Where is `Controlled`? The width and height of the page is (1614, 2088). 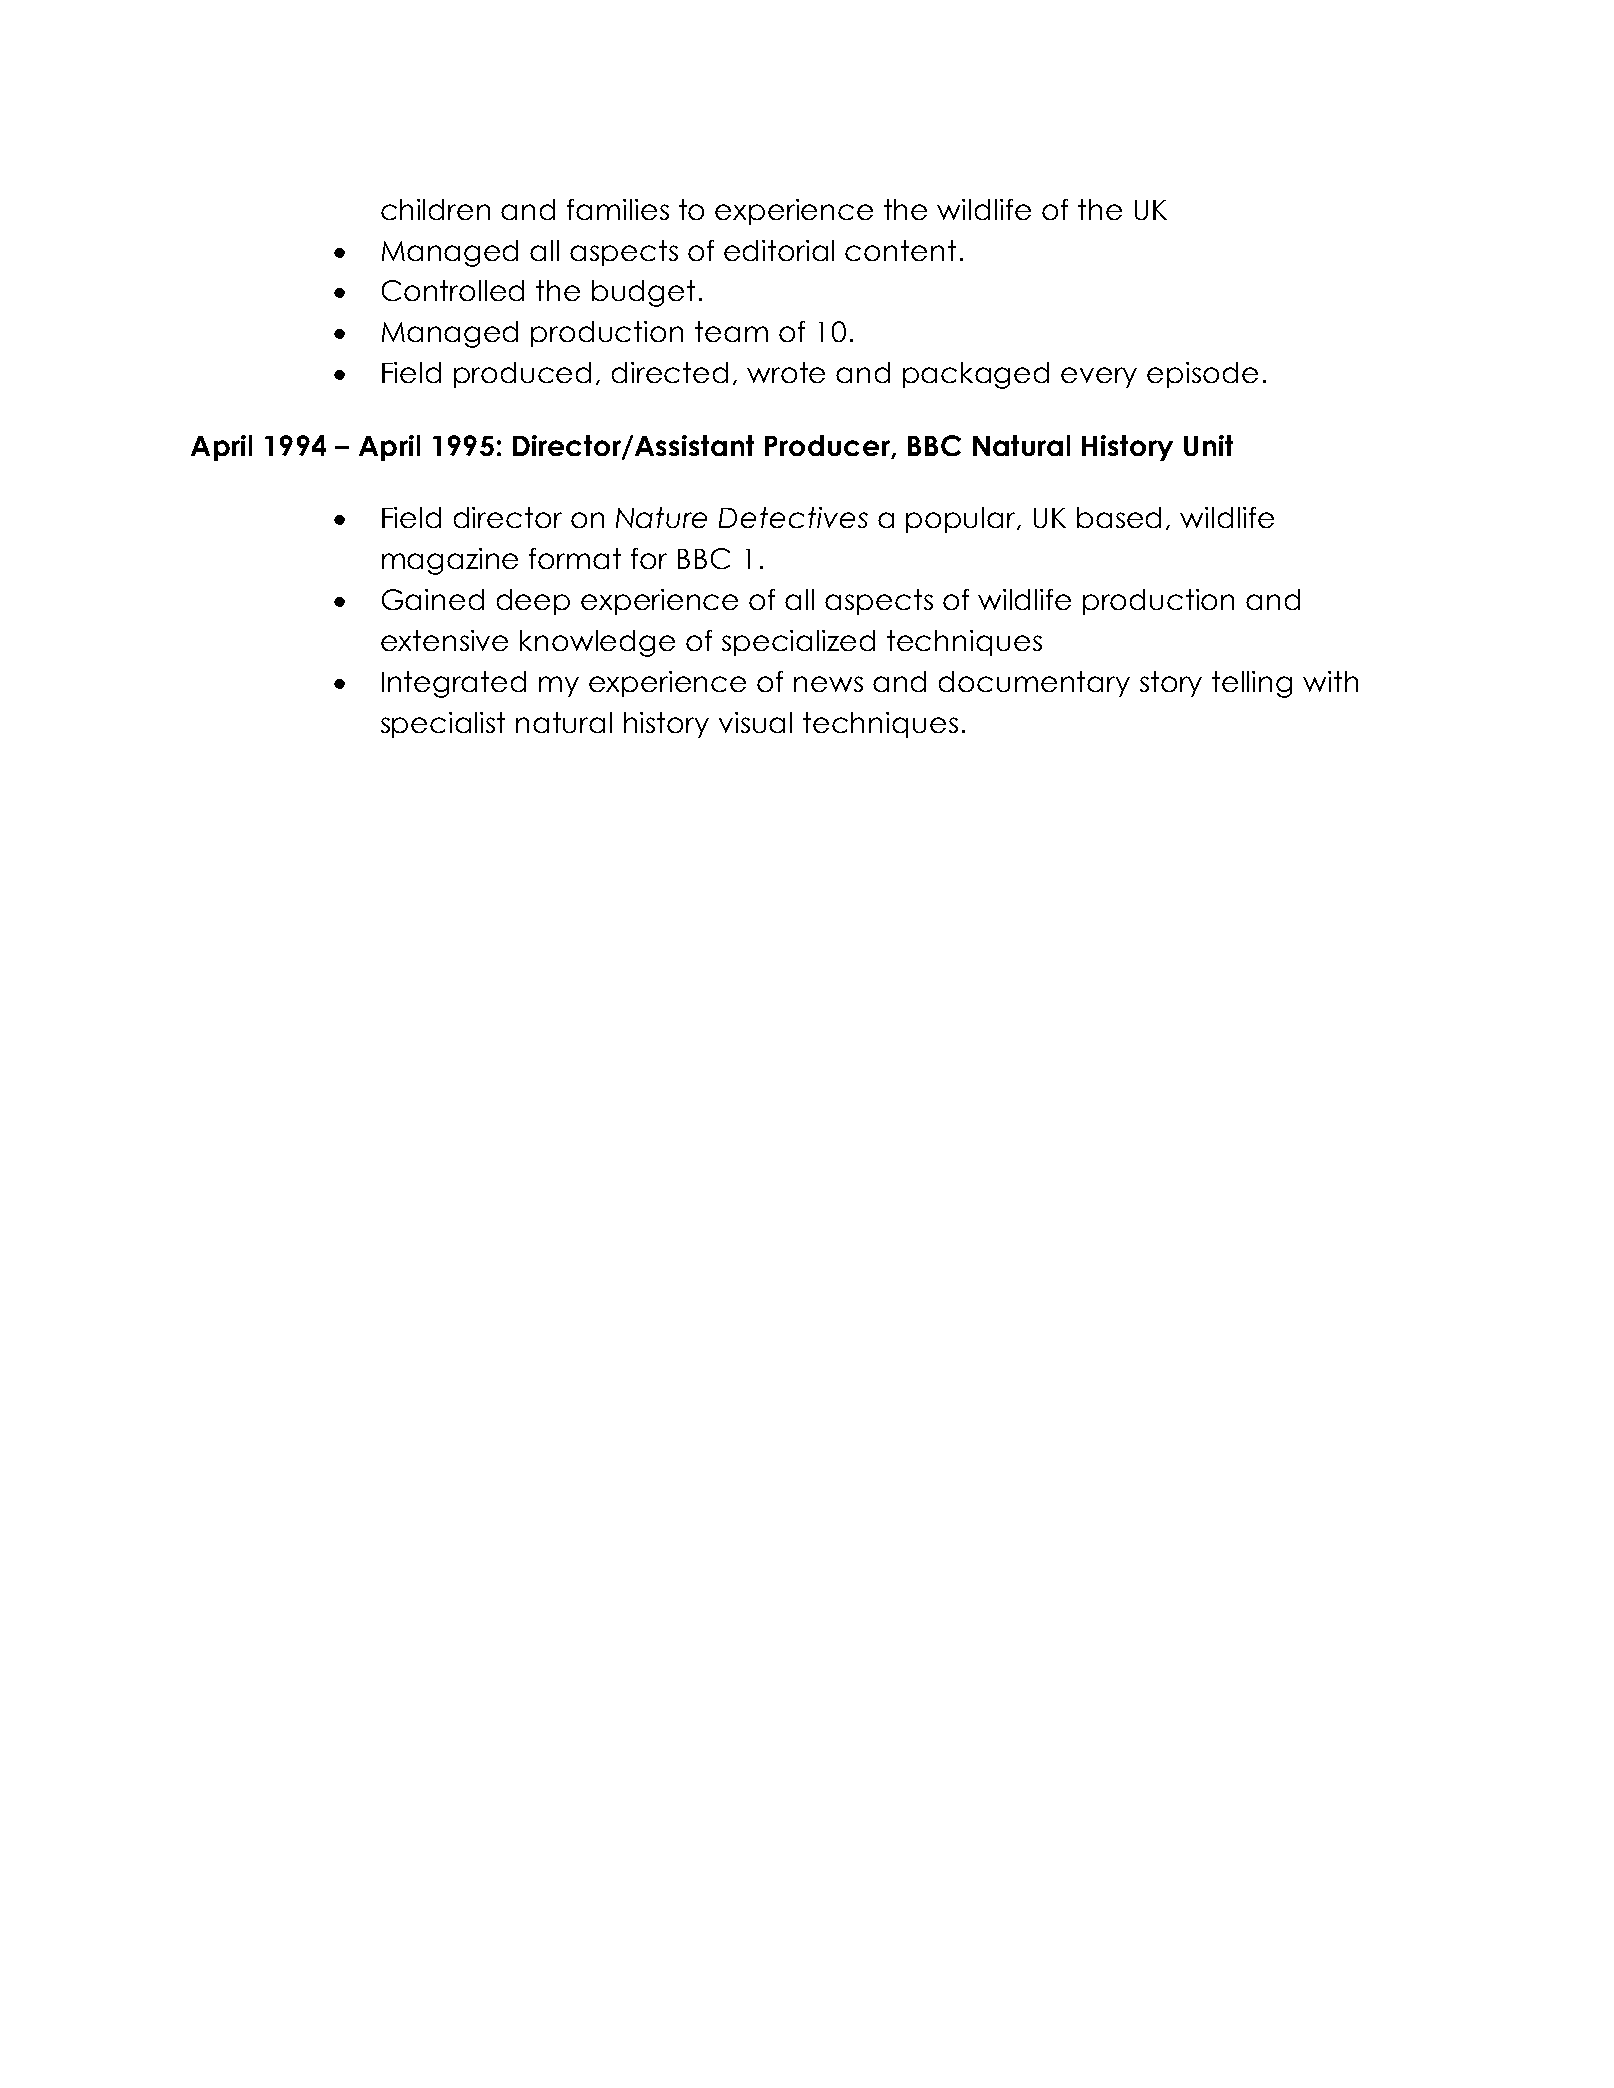
Controlled is located at coordinates (453, 290).
